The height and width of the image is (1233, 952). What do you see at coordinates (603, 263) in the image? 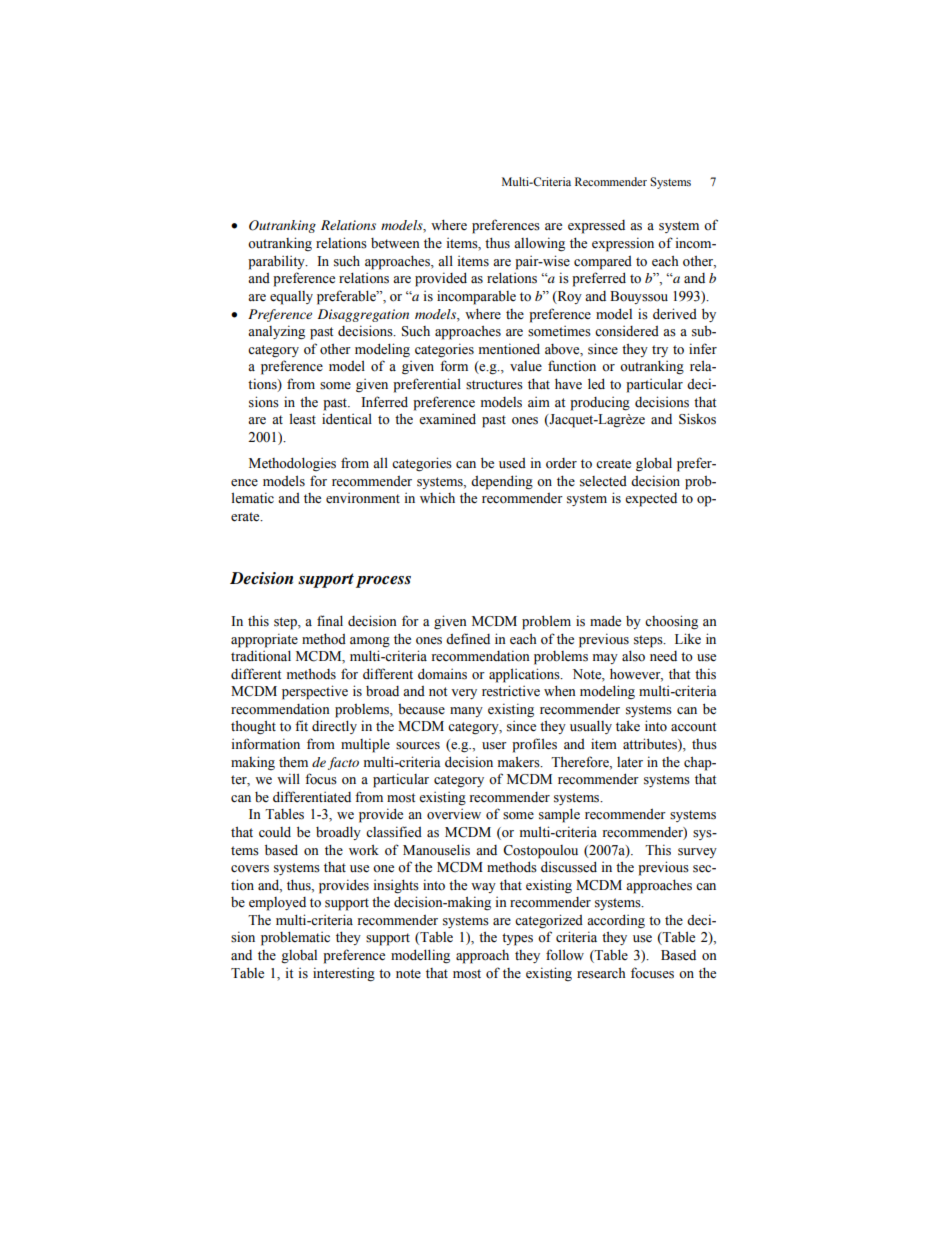
I see `compared` at bounding box center [603, 263].
